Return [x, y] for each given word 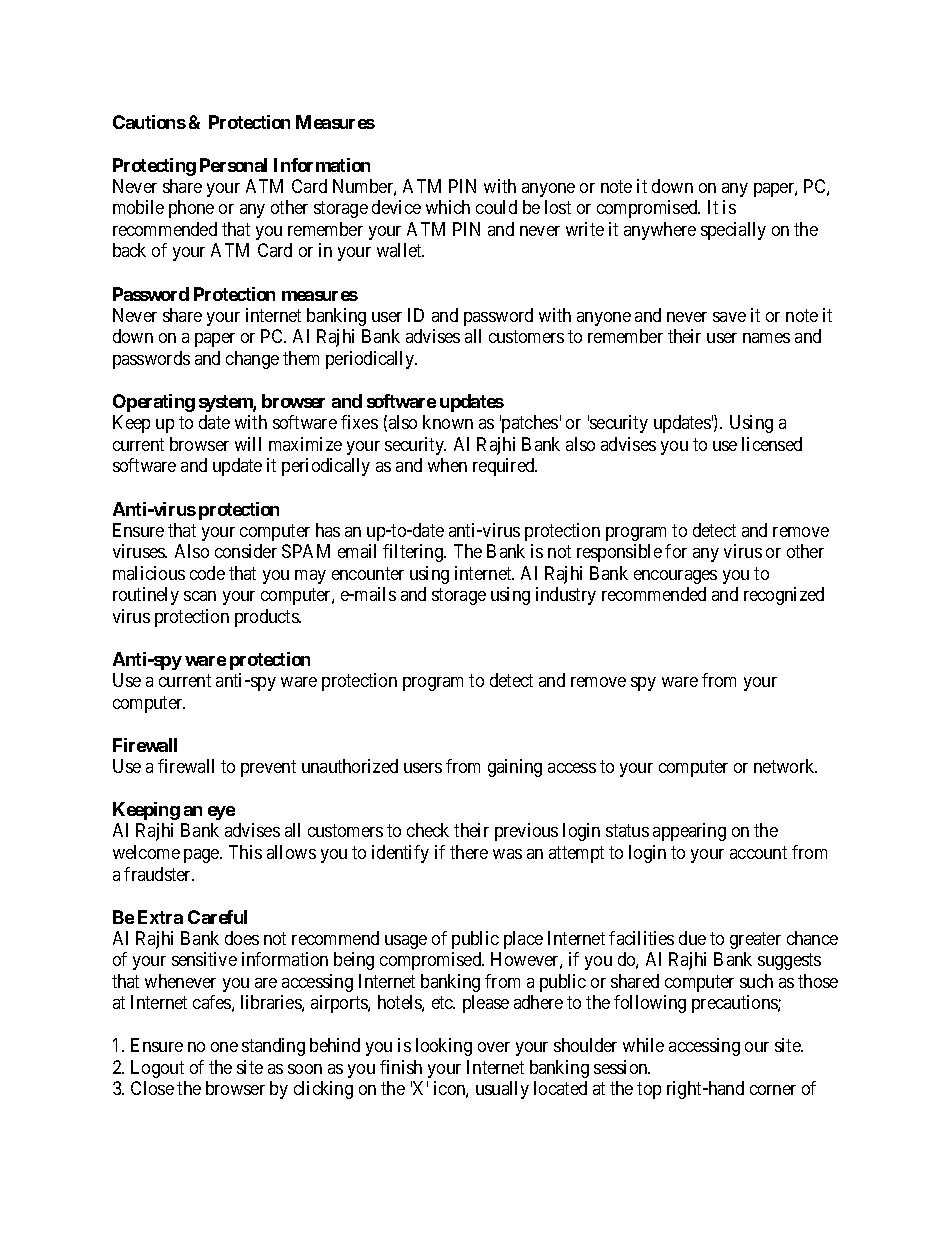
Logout [157, 1069]
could [496, 207]
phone [191, 209]
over [494, 1047]
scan [200, 596]
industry [566, 596]
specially [733, 231]
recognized [784, 596]
